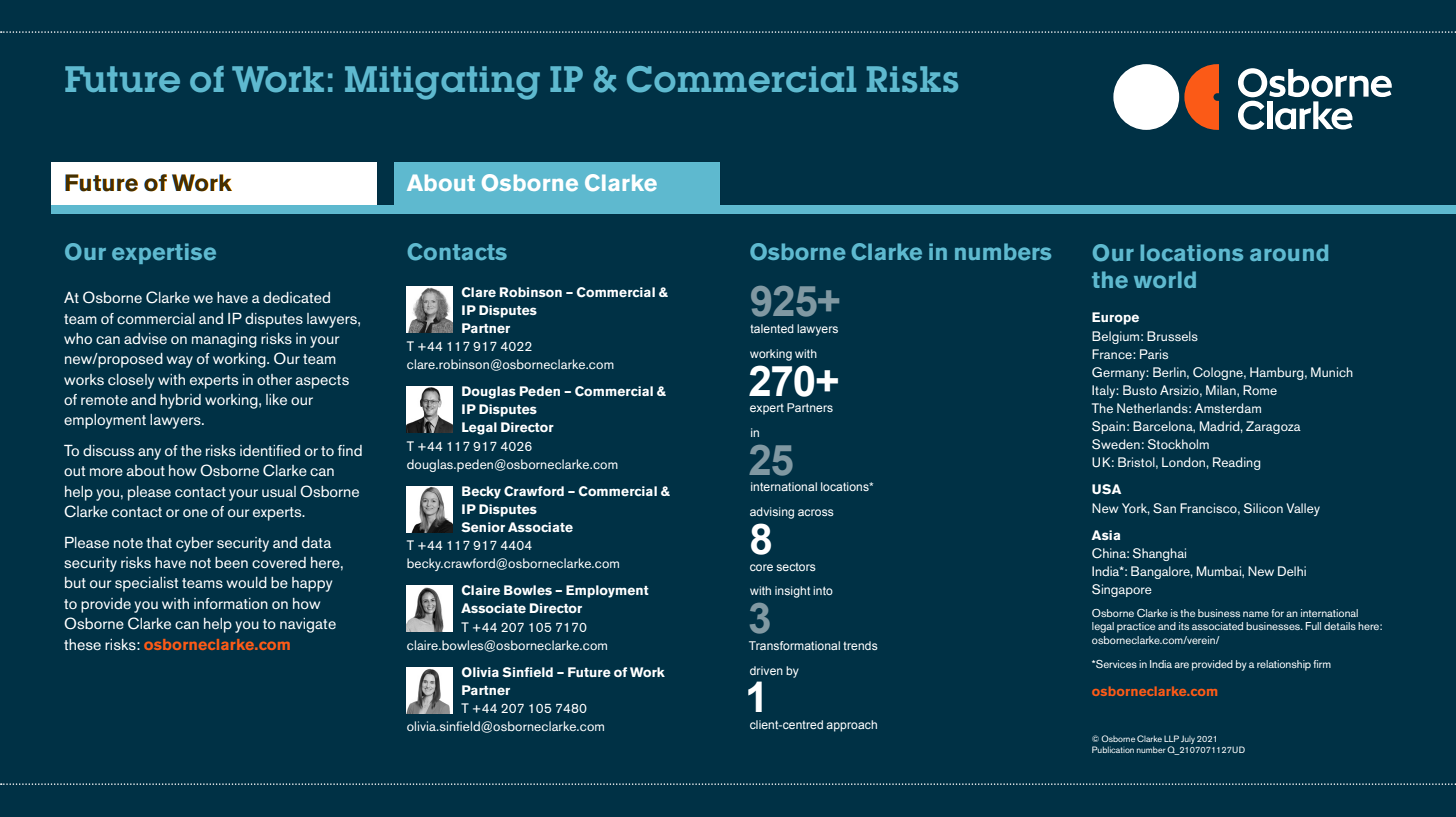 The width and height of the screenshot is (1456, 817). I want to click on Shanghai, so click(1159, 554).
